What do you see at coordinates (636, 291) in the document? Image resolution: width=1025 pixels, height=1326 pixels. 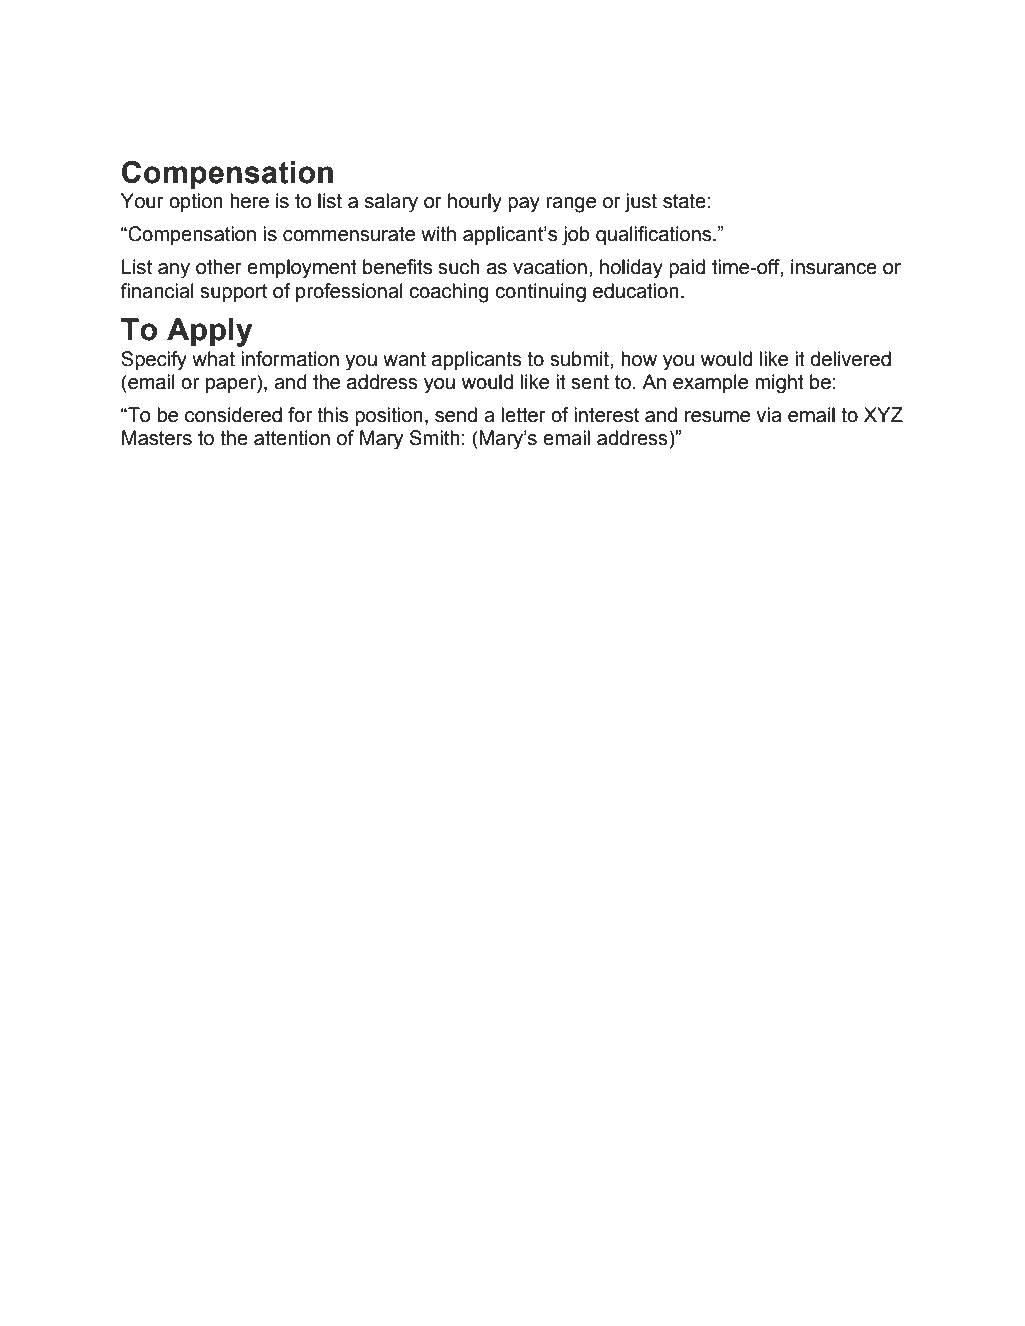 I see `education` at bounding box center [636, 291].
